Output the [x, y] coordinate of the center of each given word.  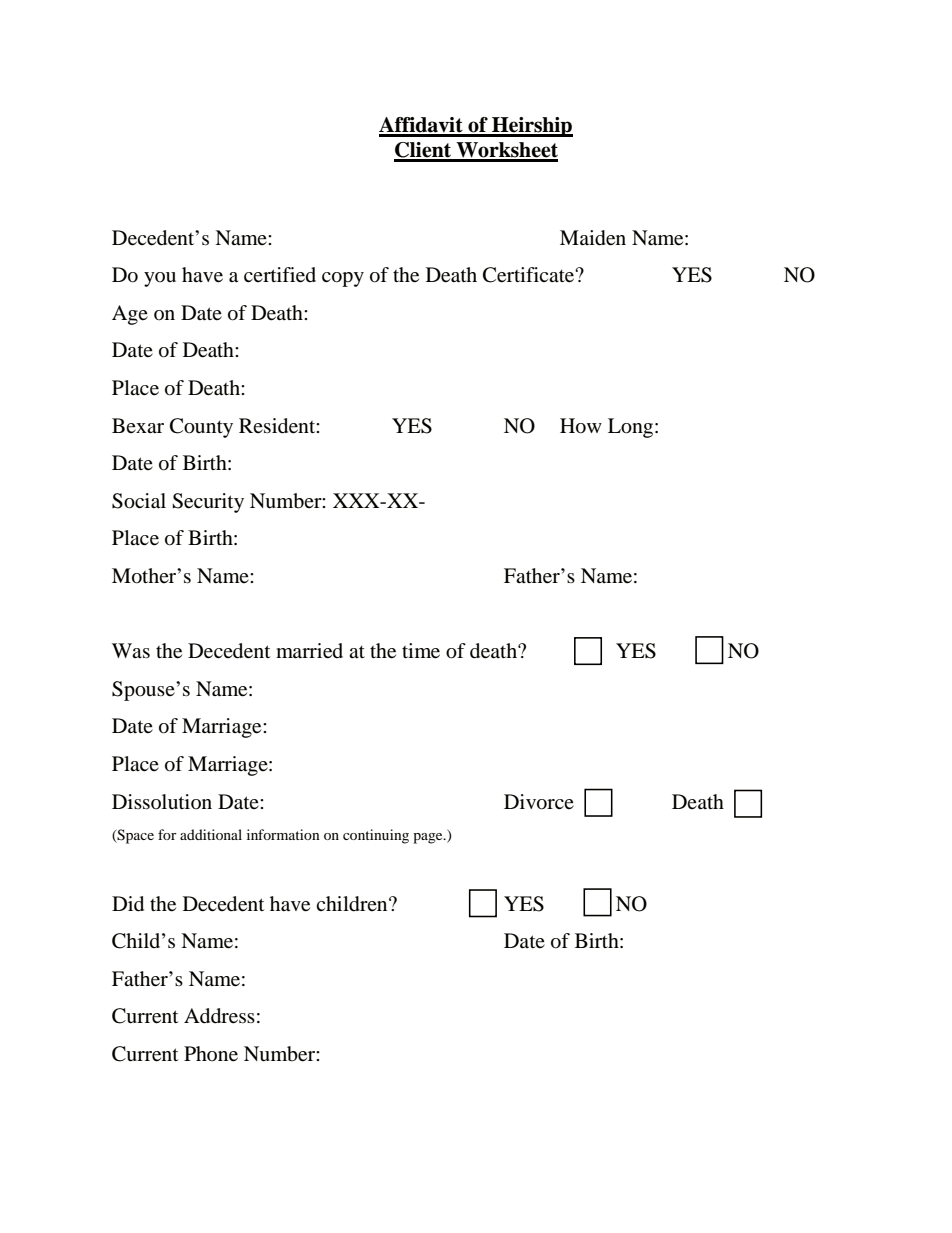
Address [219, 1016]
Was [131, 651]
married [309, 651]
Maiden [593, 238]
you [160, 279]
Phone [211, 1054]
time [421, 651]
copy [343, 279]
